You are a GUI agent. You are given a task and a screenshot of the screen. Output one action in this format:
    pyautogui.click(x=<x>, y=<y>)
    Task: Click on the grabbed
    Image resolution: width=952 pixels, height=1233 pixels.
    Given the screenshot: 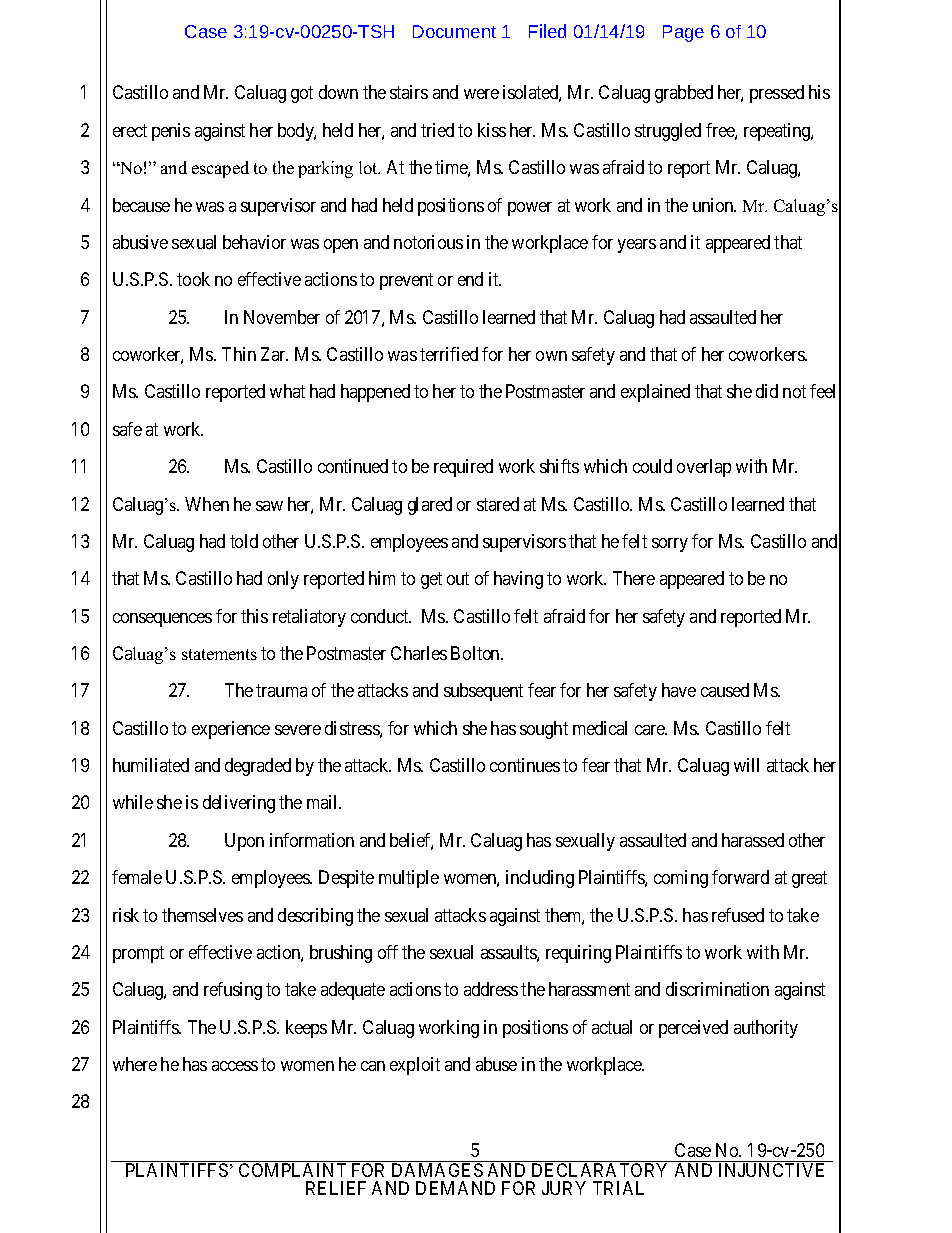 What is the action you would take?
    pyautogui.click(x=684, y=94)
